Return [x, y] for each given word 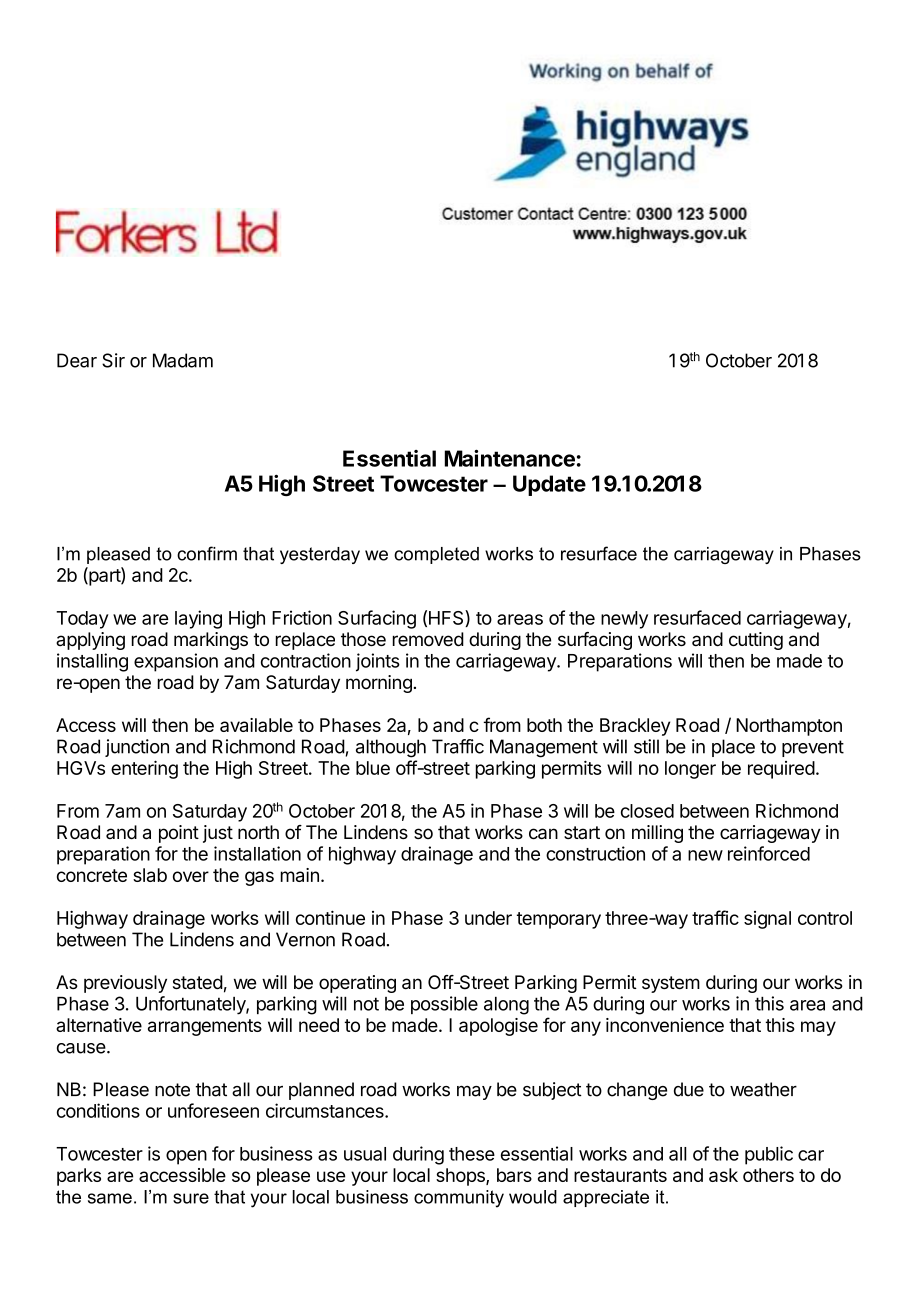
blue [373, 768]
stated [198, 982]
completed [436, 555]
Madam [183, 360]
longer [690, 770]
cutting [756, 641]
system [671, 984]
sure [191, 1198]
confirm [207, 553]
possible [444, 1005]
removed [428, 639]
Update [549, 485]
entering [144, 769]
